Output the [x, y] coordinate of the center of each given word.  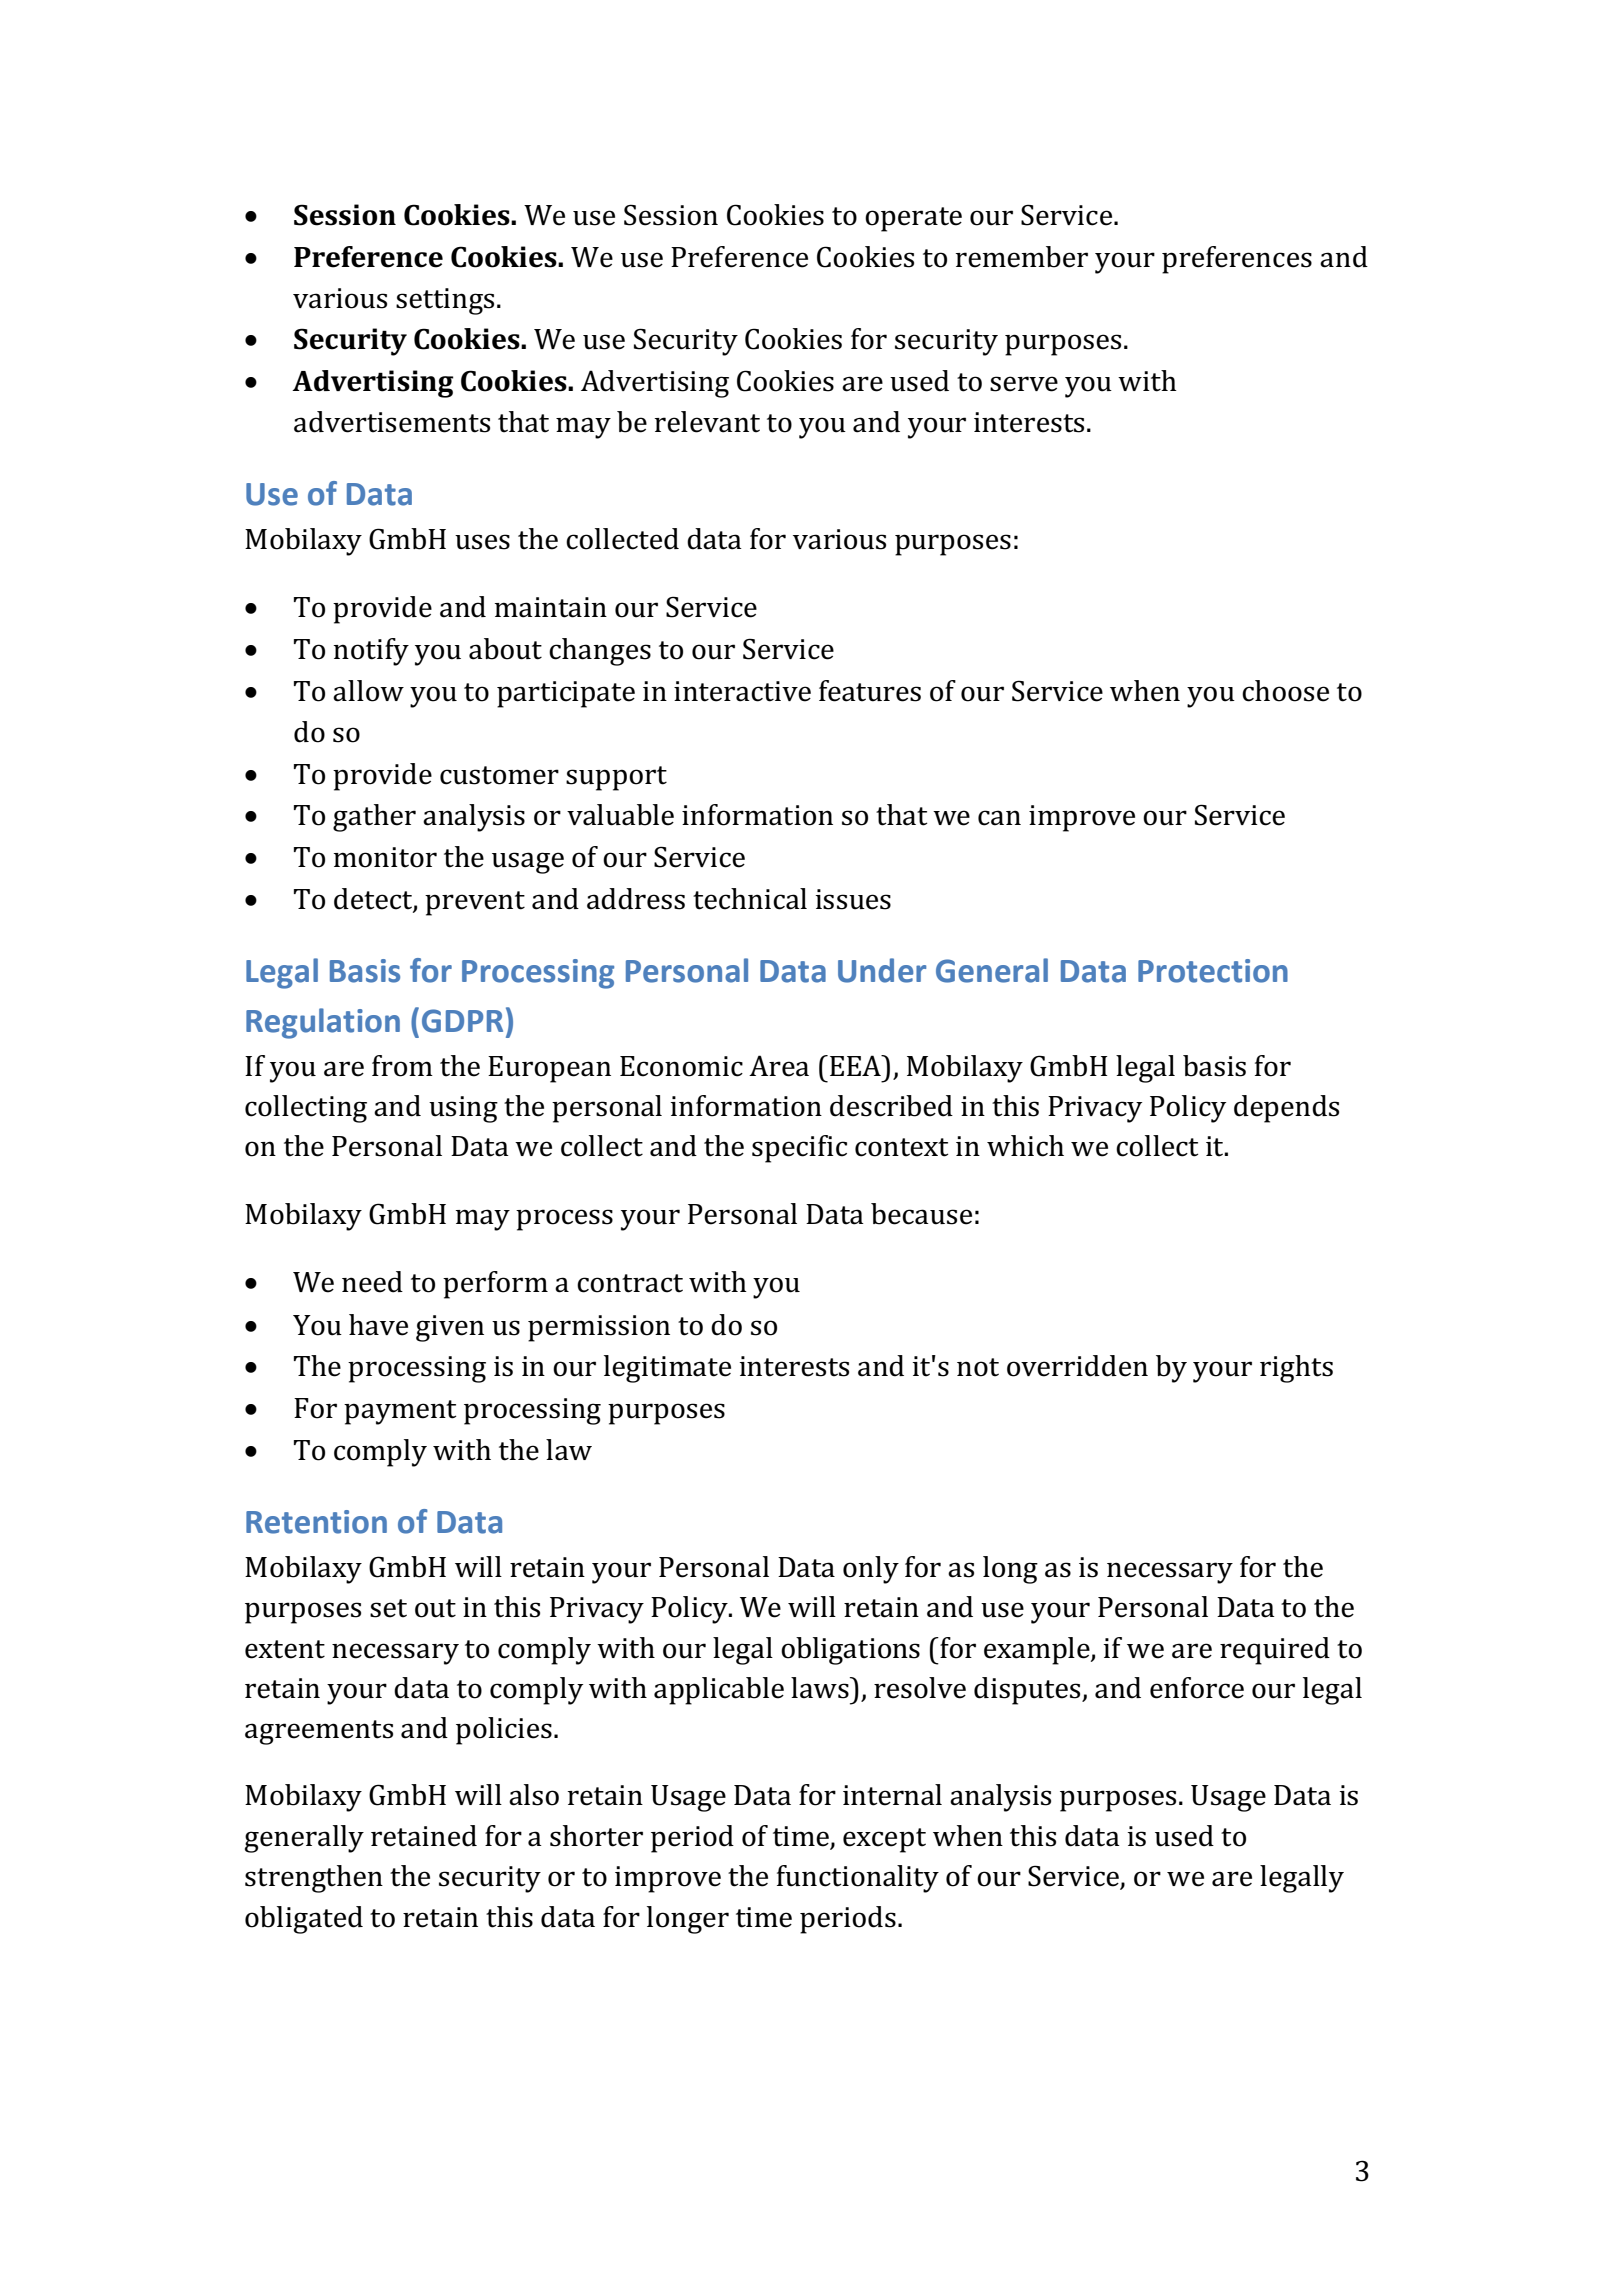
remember [1022, 257]
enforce [1197, 1688]
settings [445, 301]
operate [913, 219]
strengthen [314, 1879]
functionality [858, 1879]
